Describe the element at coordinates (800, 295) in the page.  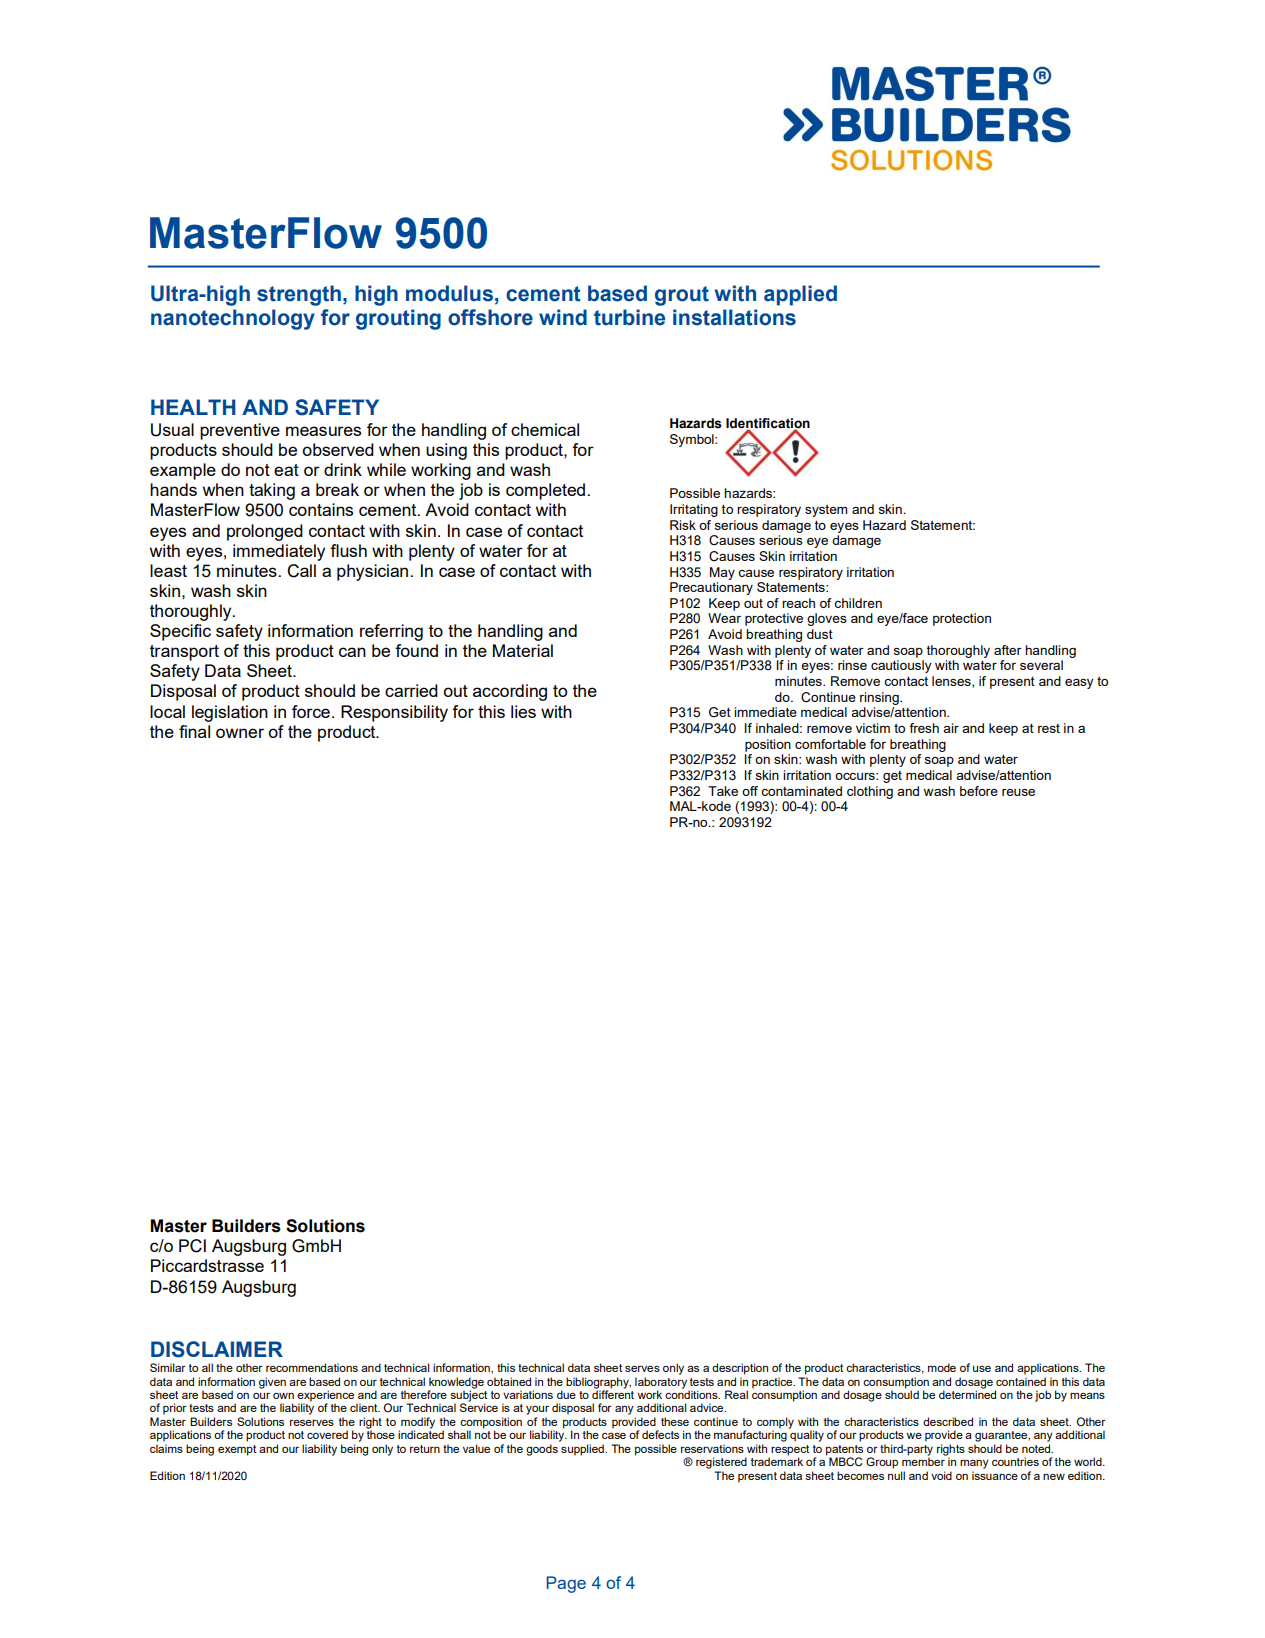
I see `applied` at that location.
